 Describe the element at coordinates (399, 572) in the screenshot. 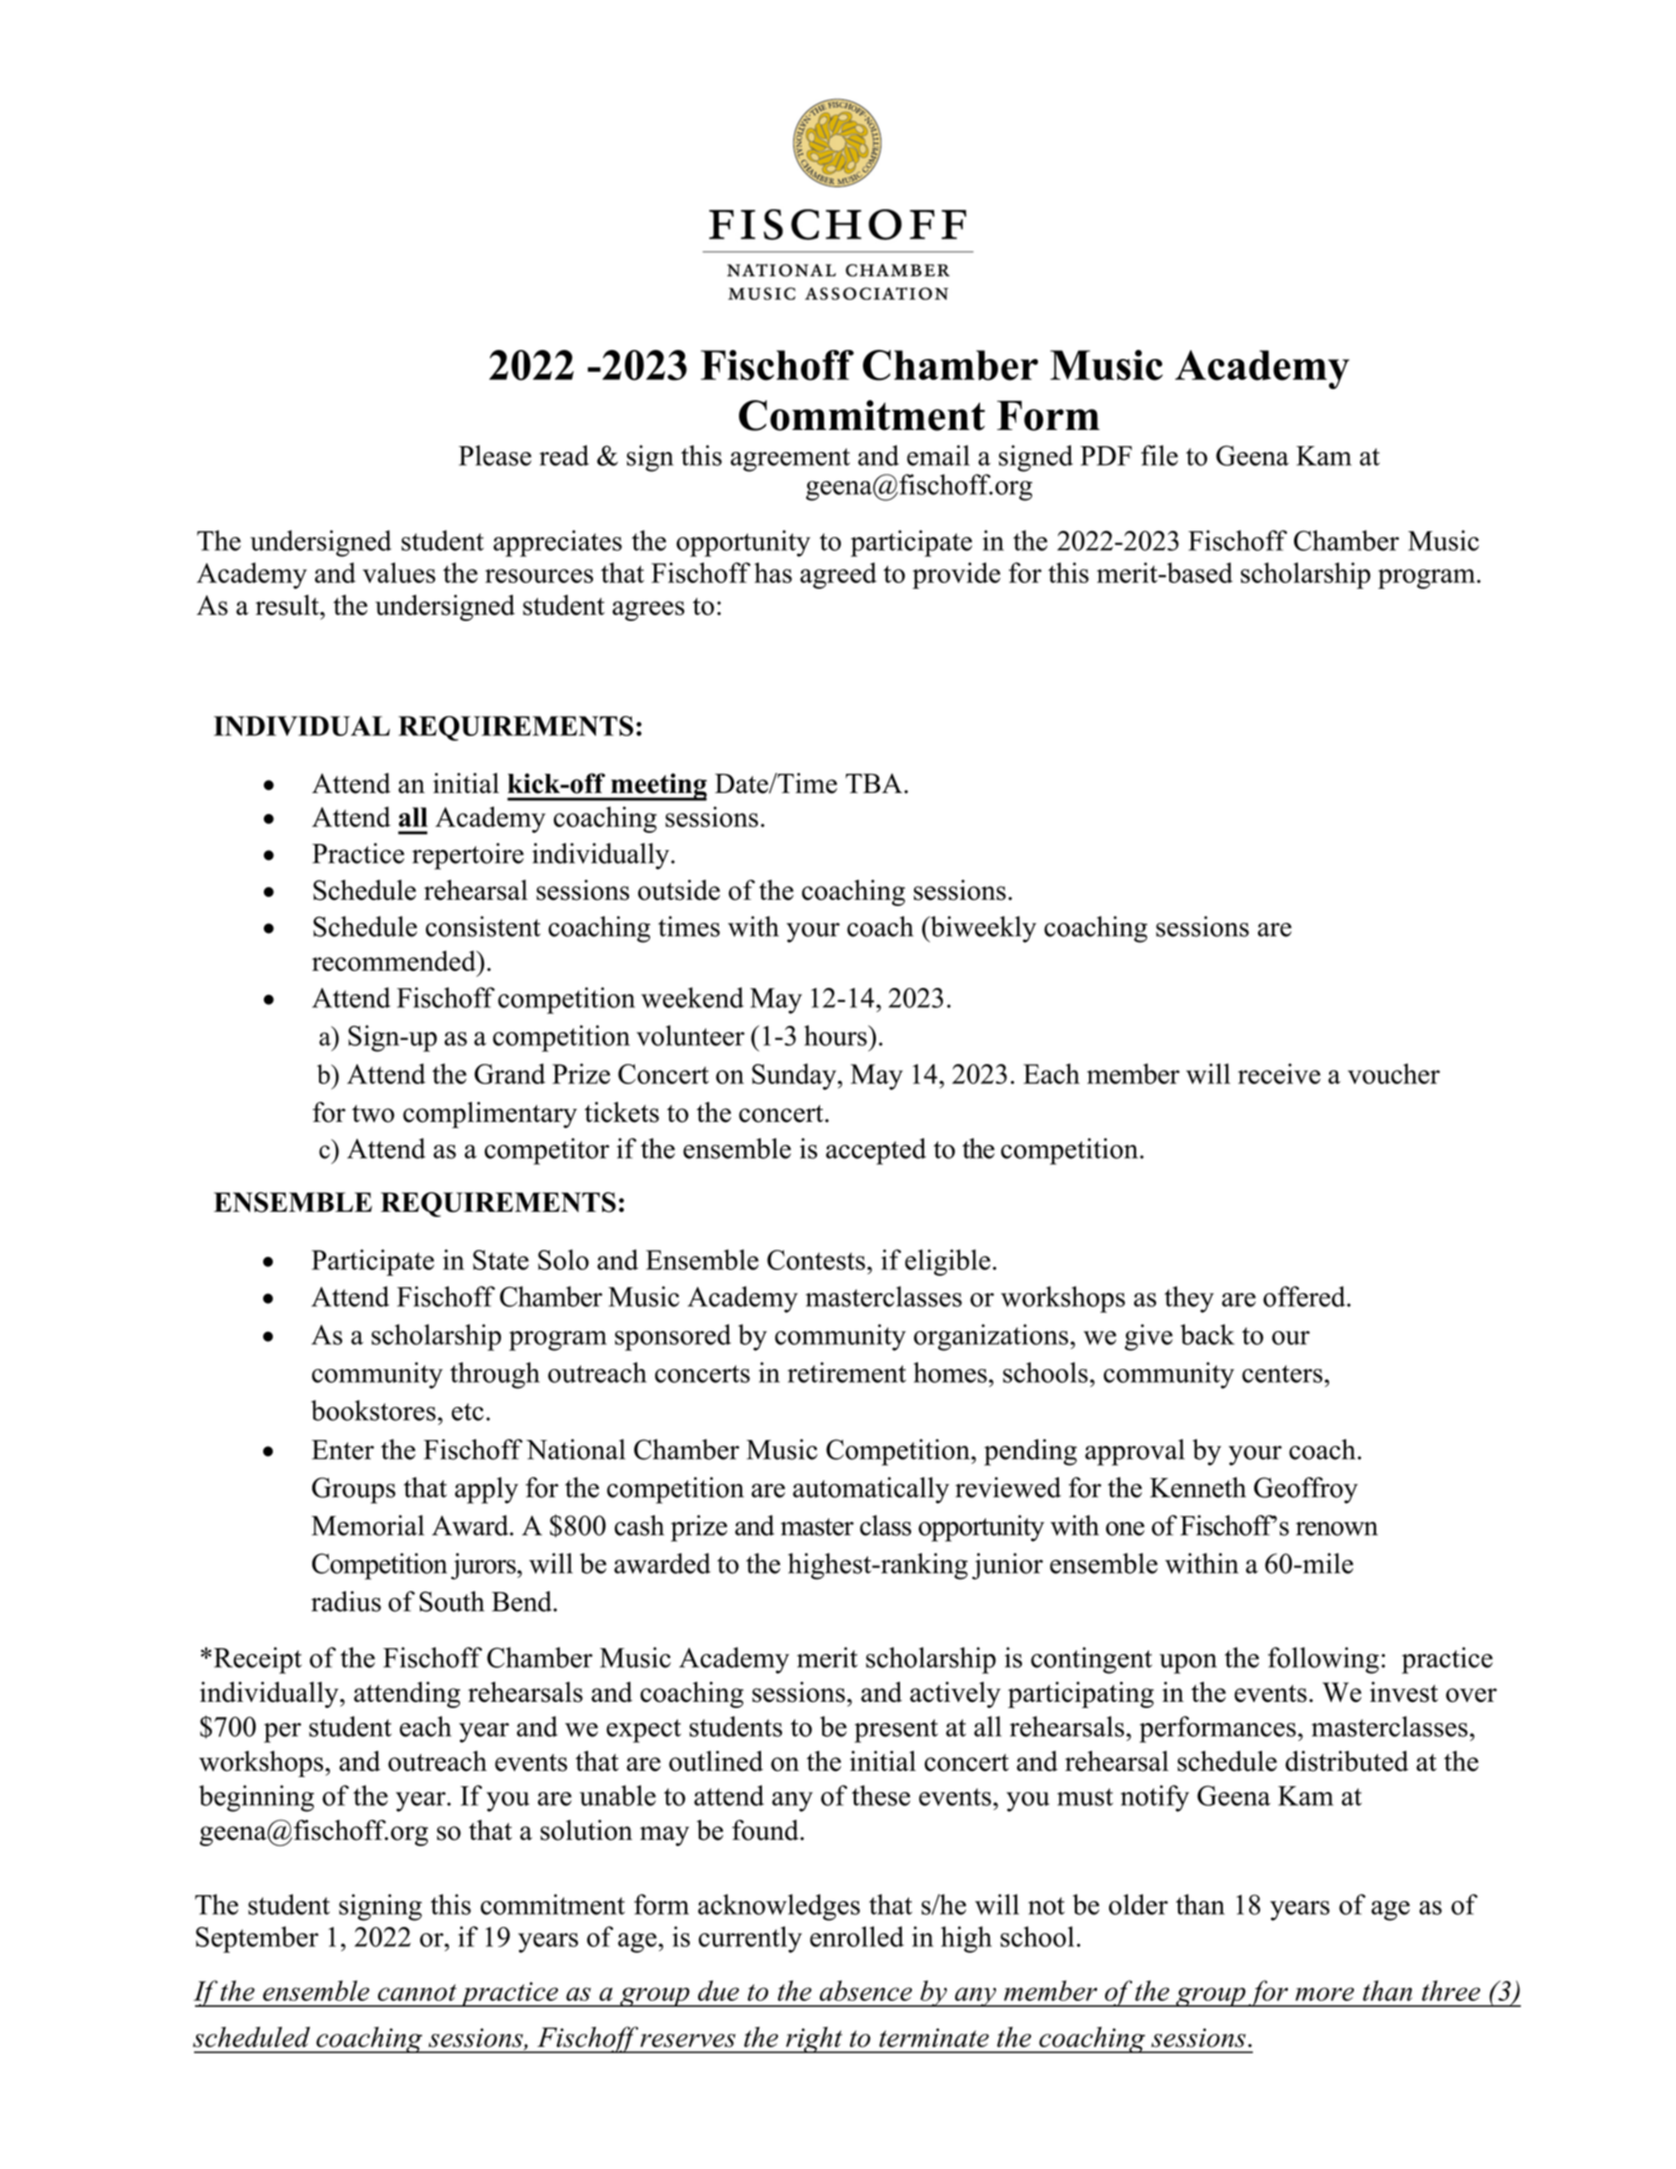

I see `values` at that location.
